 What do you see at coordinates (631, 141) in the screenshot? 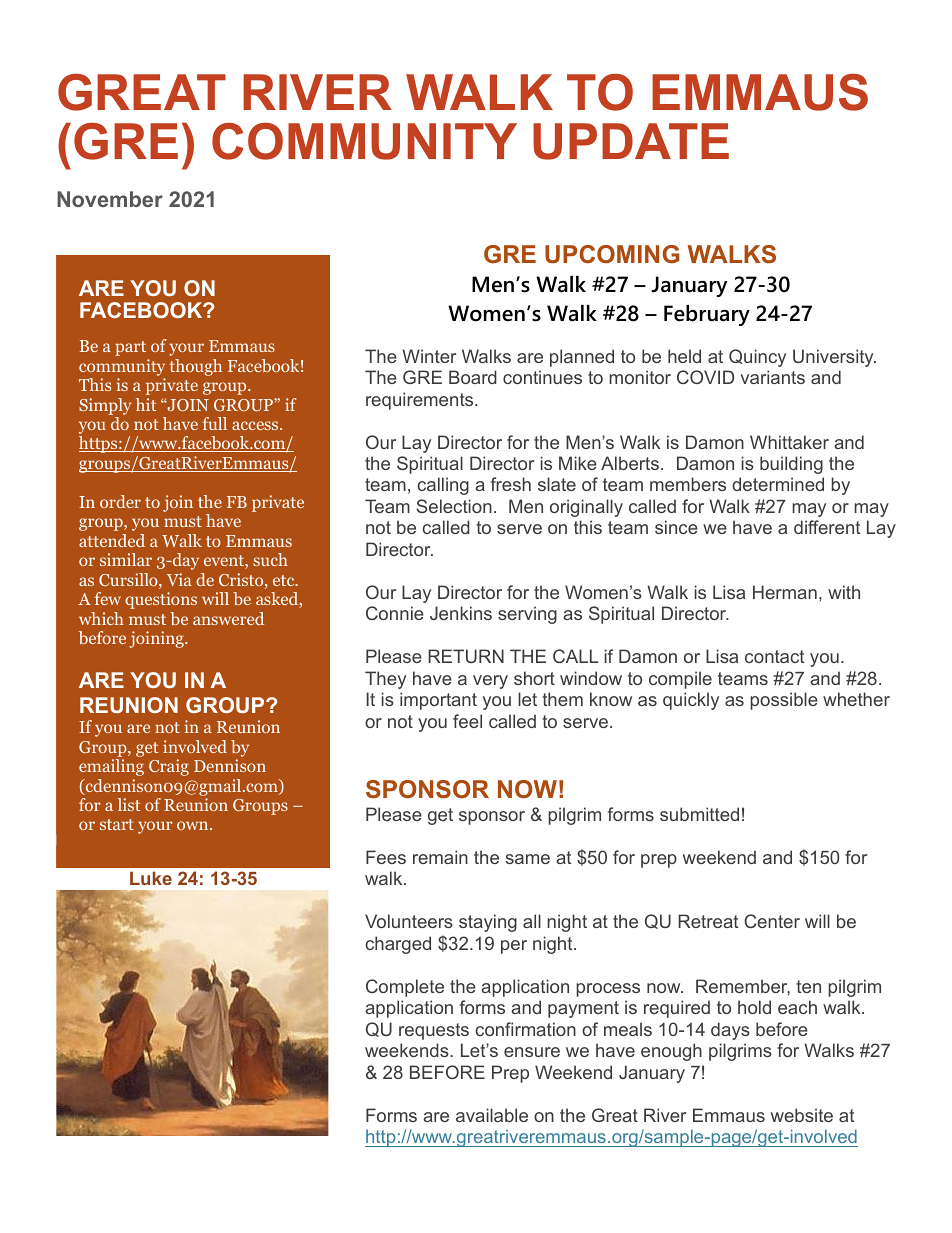
I see `UPDATE` at bounding box center [631, 141].
